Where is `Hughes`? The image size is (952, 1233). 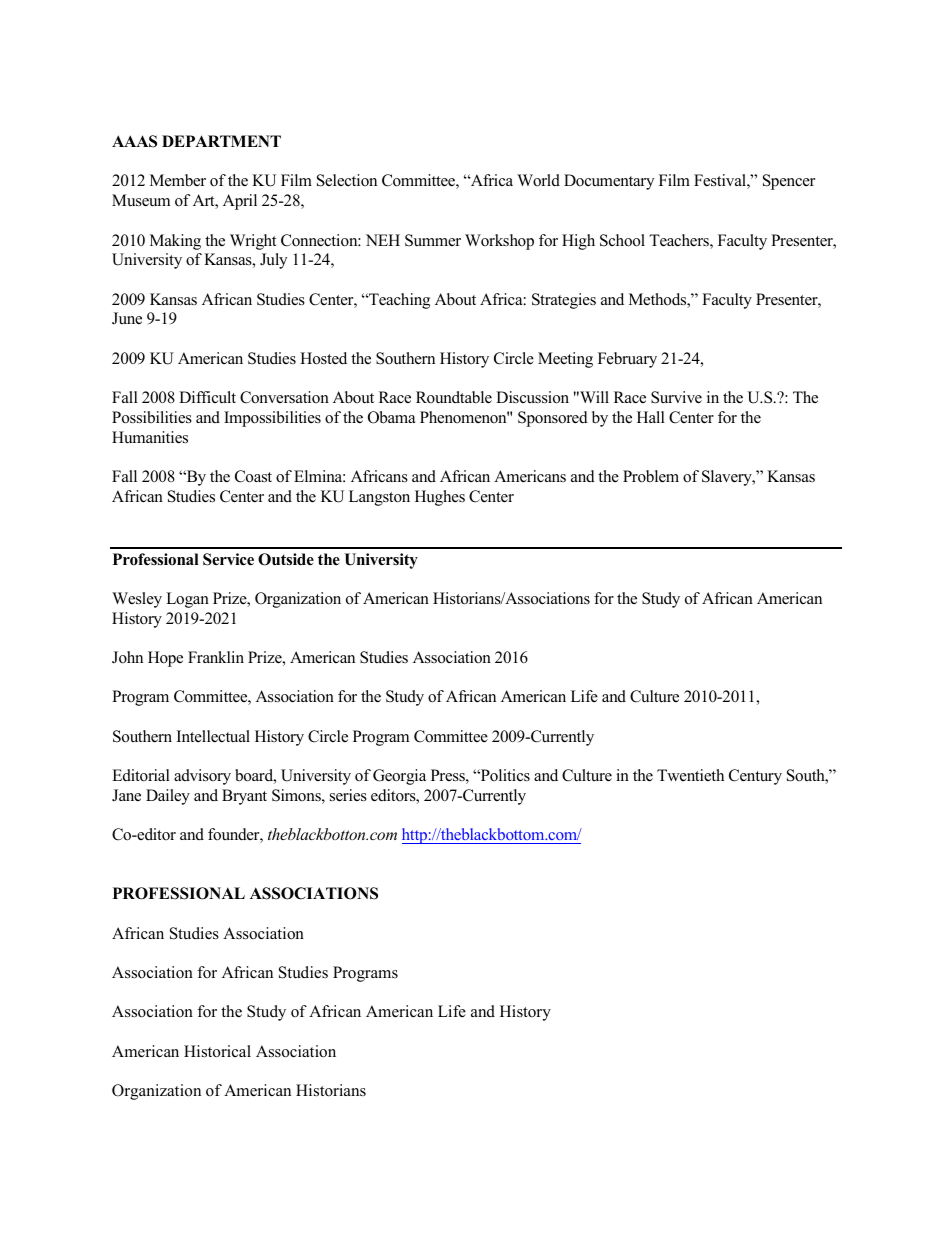
Hughes is located at coordinates (440, 498).
